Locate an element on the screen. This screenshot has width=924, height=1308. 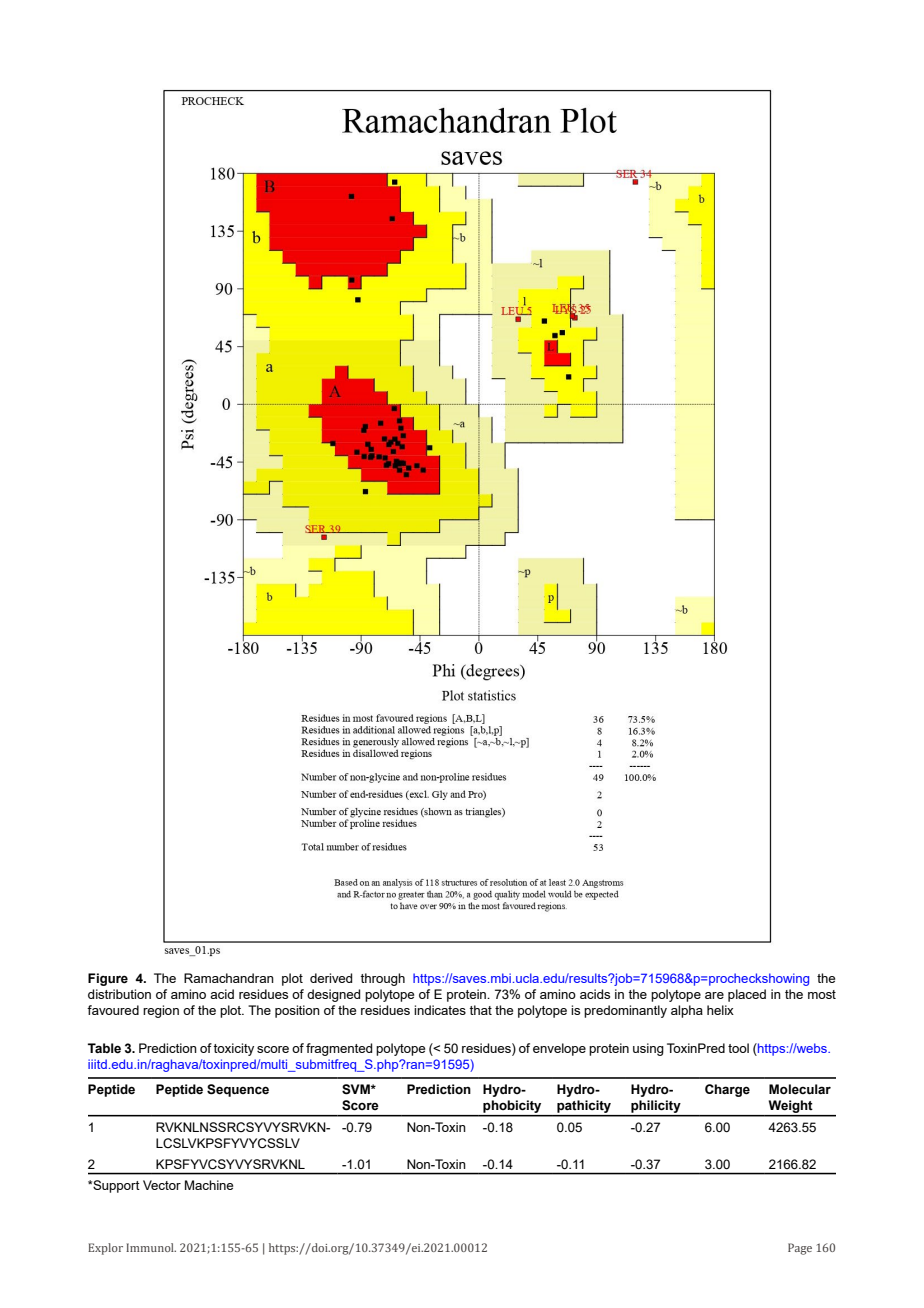
Machine is located at coordinates (209, 1185).
